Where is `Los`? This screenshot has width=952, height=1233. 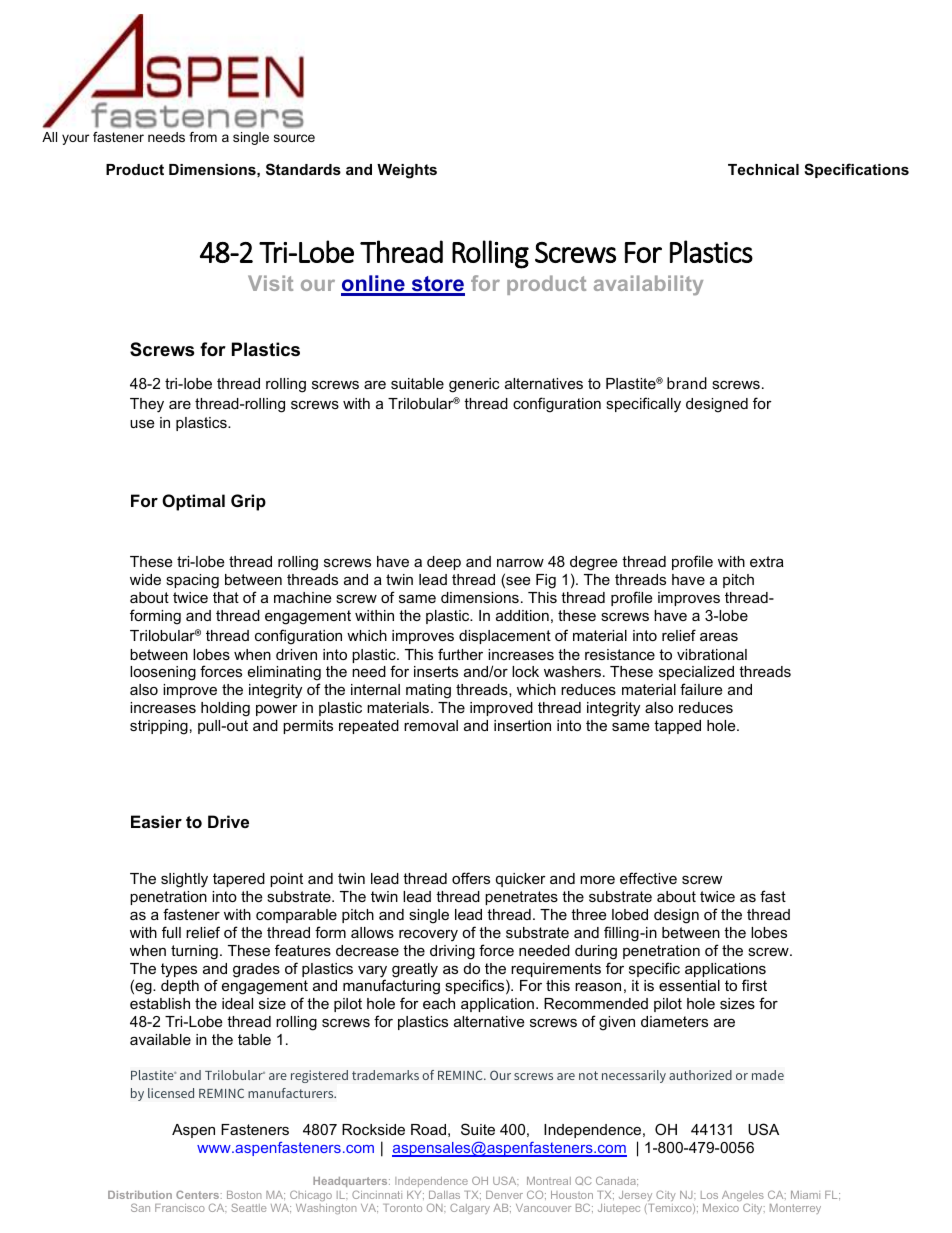
Los is located at coordinates (709, 1195).
